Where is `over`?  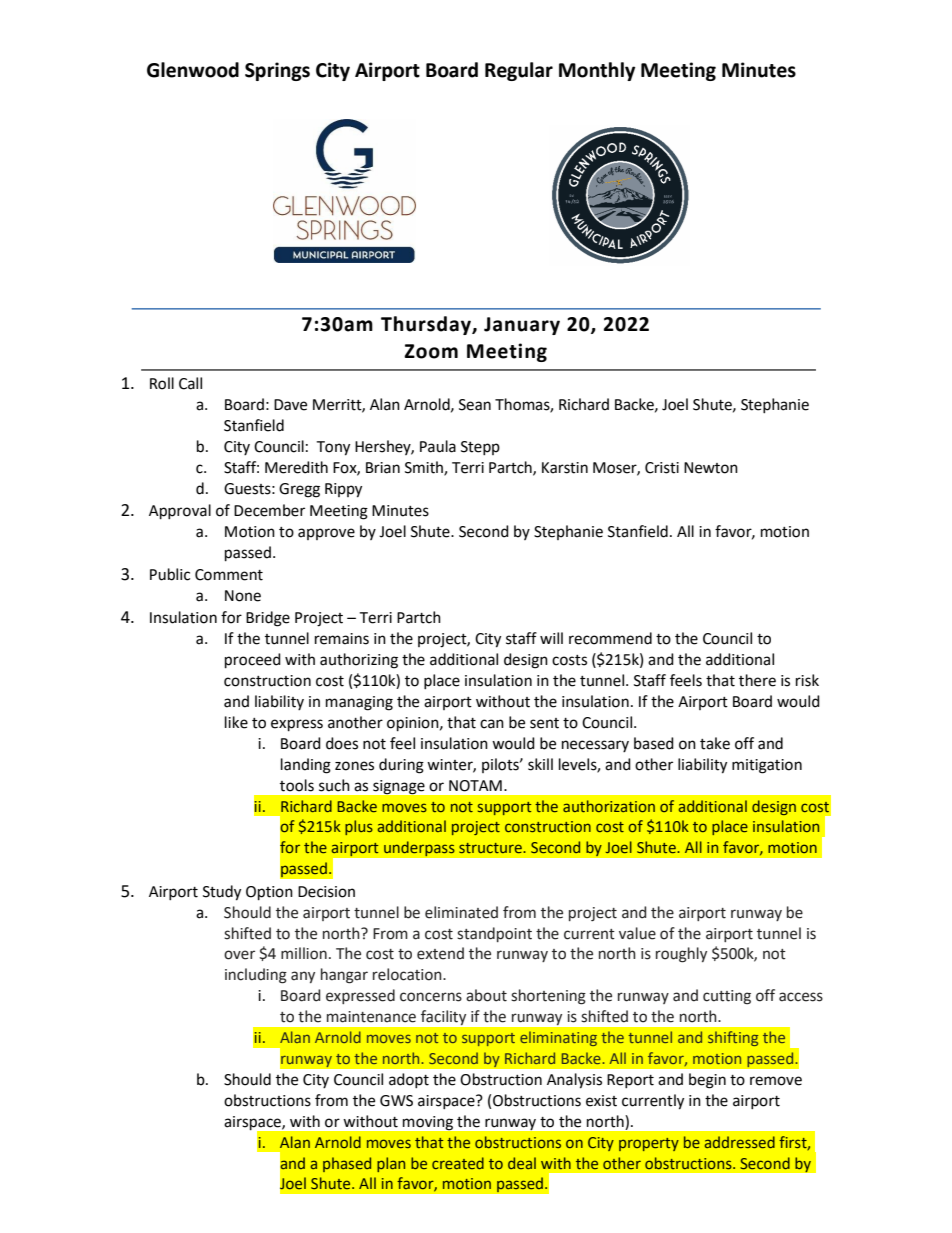 over is located at coordinates (239, 955).
